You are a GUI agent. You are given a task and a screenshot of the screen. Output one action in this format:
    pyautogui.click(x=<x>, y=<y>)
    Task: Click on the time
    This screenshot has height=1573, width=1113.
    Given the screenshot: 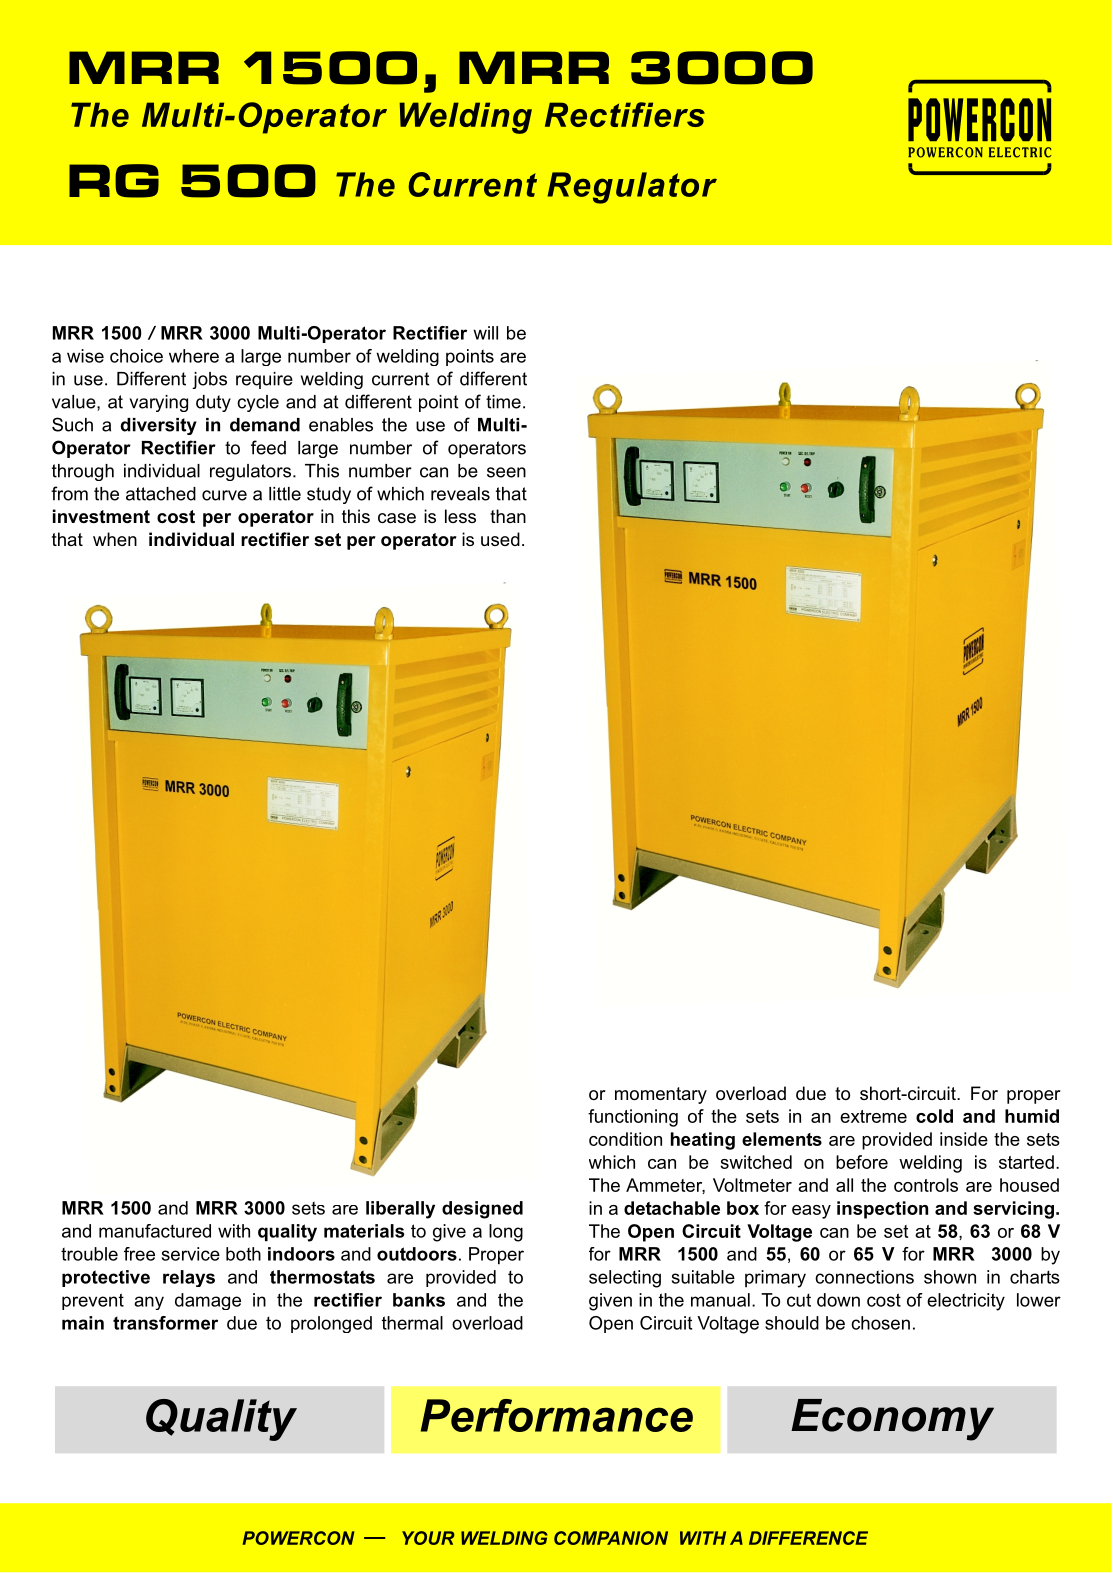 What is the action you would take?
    pyautogui.click(x=503, y=402)
